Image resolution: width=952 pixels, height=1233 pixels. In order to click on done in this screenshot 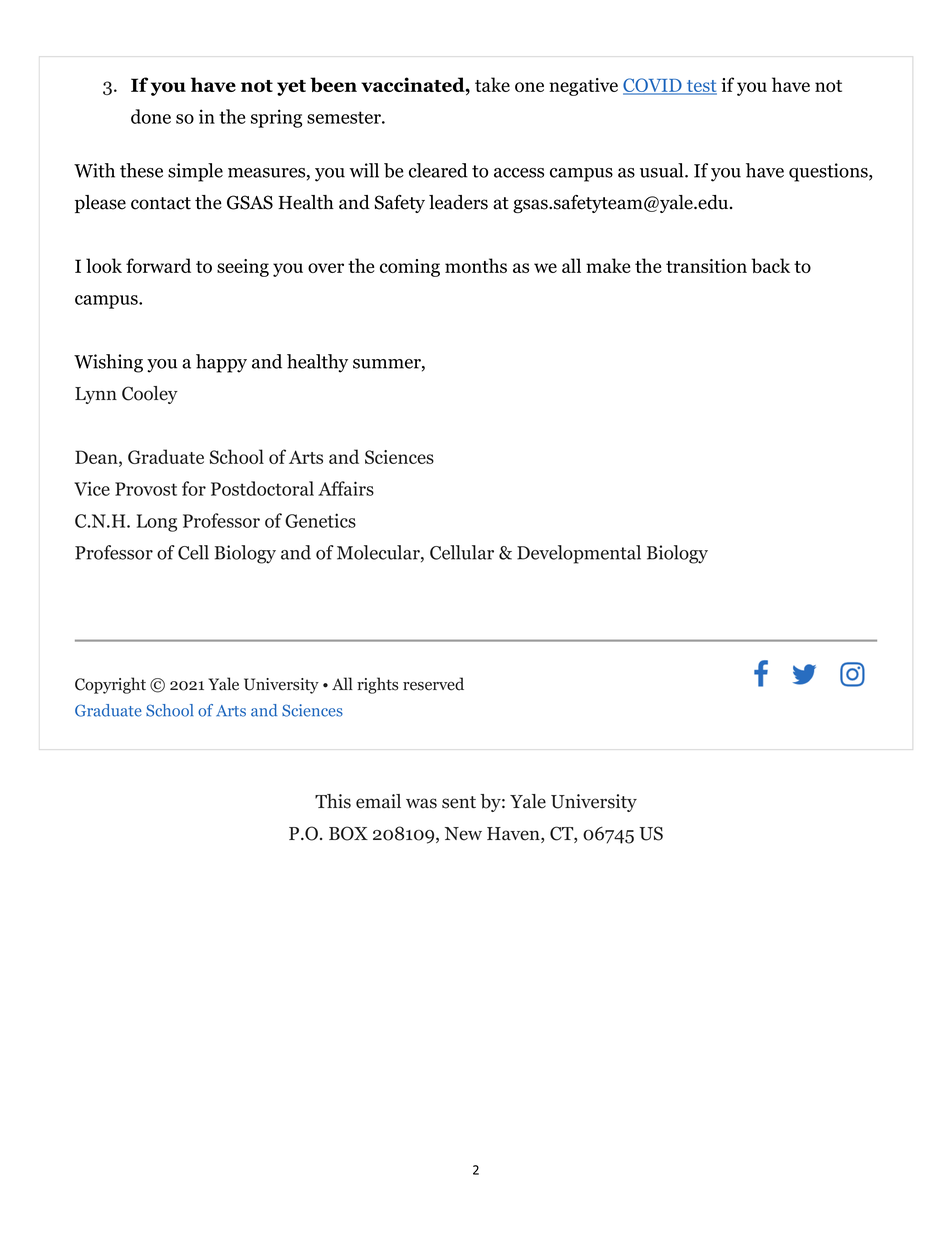, I will do `click(151, 116)`.
